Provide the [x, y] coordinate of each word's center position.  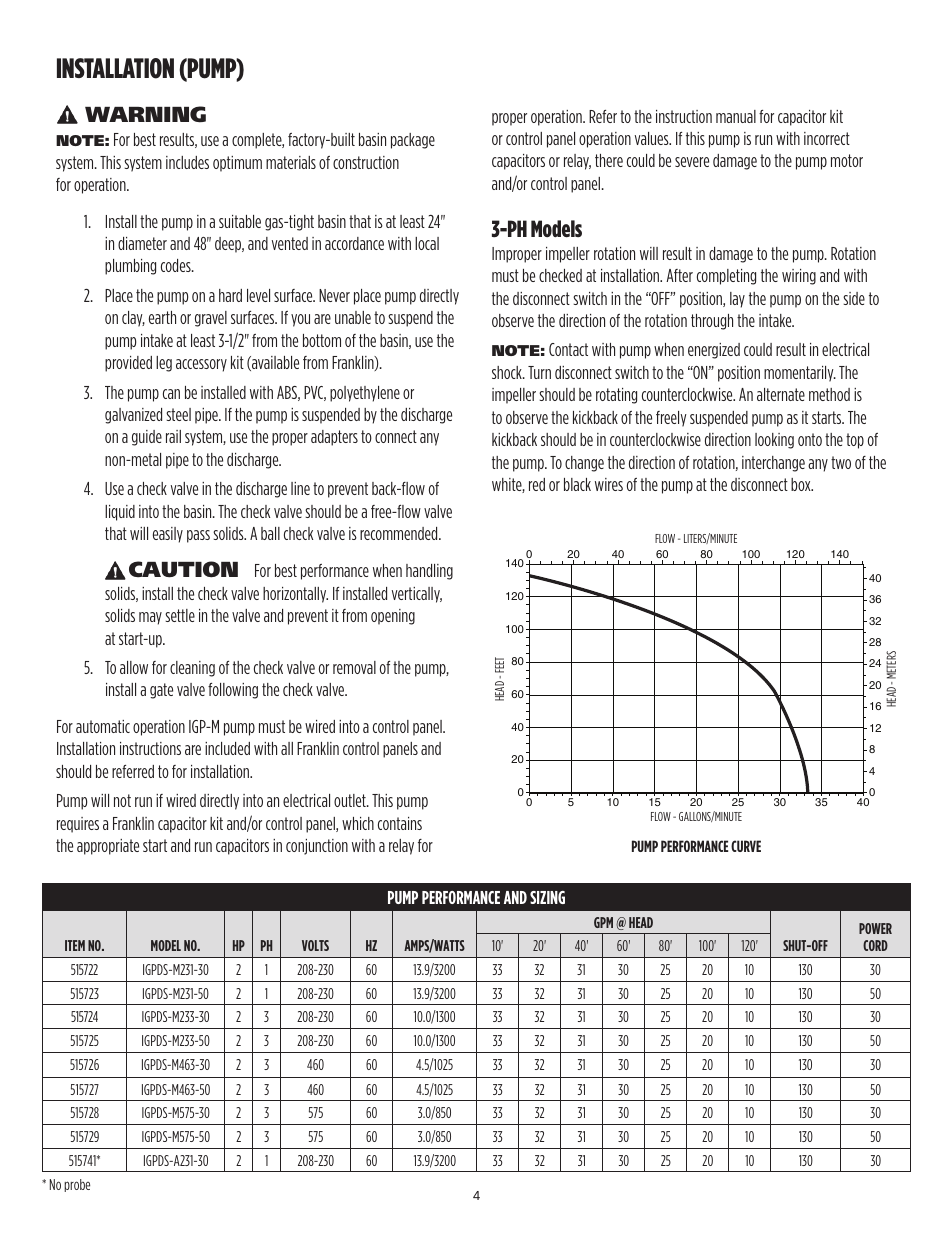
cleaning [192, 669]
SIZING [547, 897]
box [802, 484]
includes [187, 162]
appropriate [108, 847]
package [413, 141]
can [171, 394]
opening [393, 617]
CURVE [746, 846]
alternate [781, 394]
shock [508, 372]
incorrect [827, 138]
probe [77, 1185]
